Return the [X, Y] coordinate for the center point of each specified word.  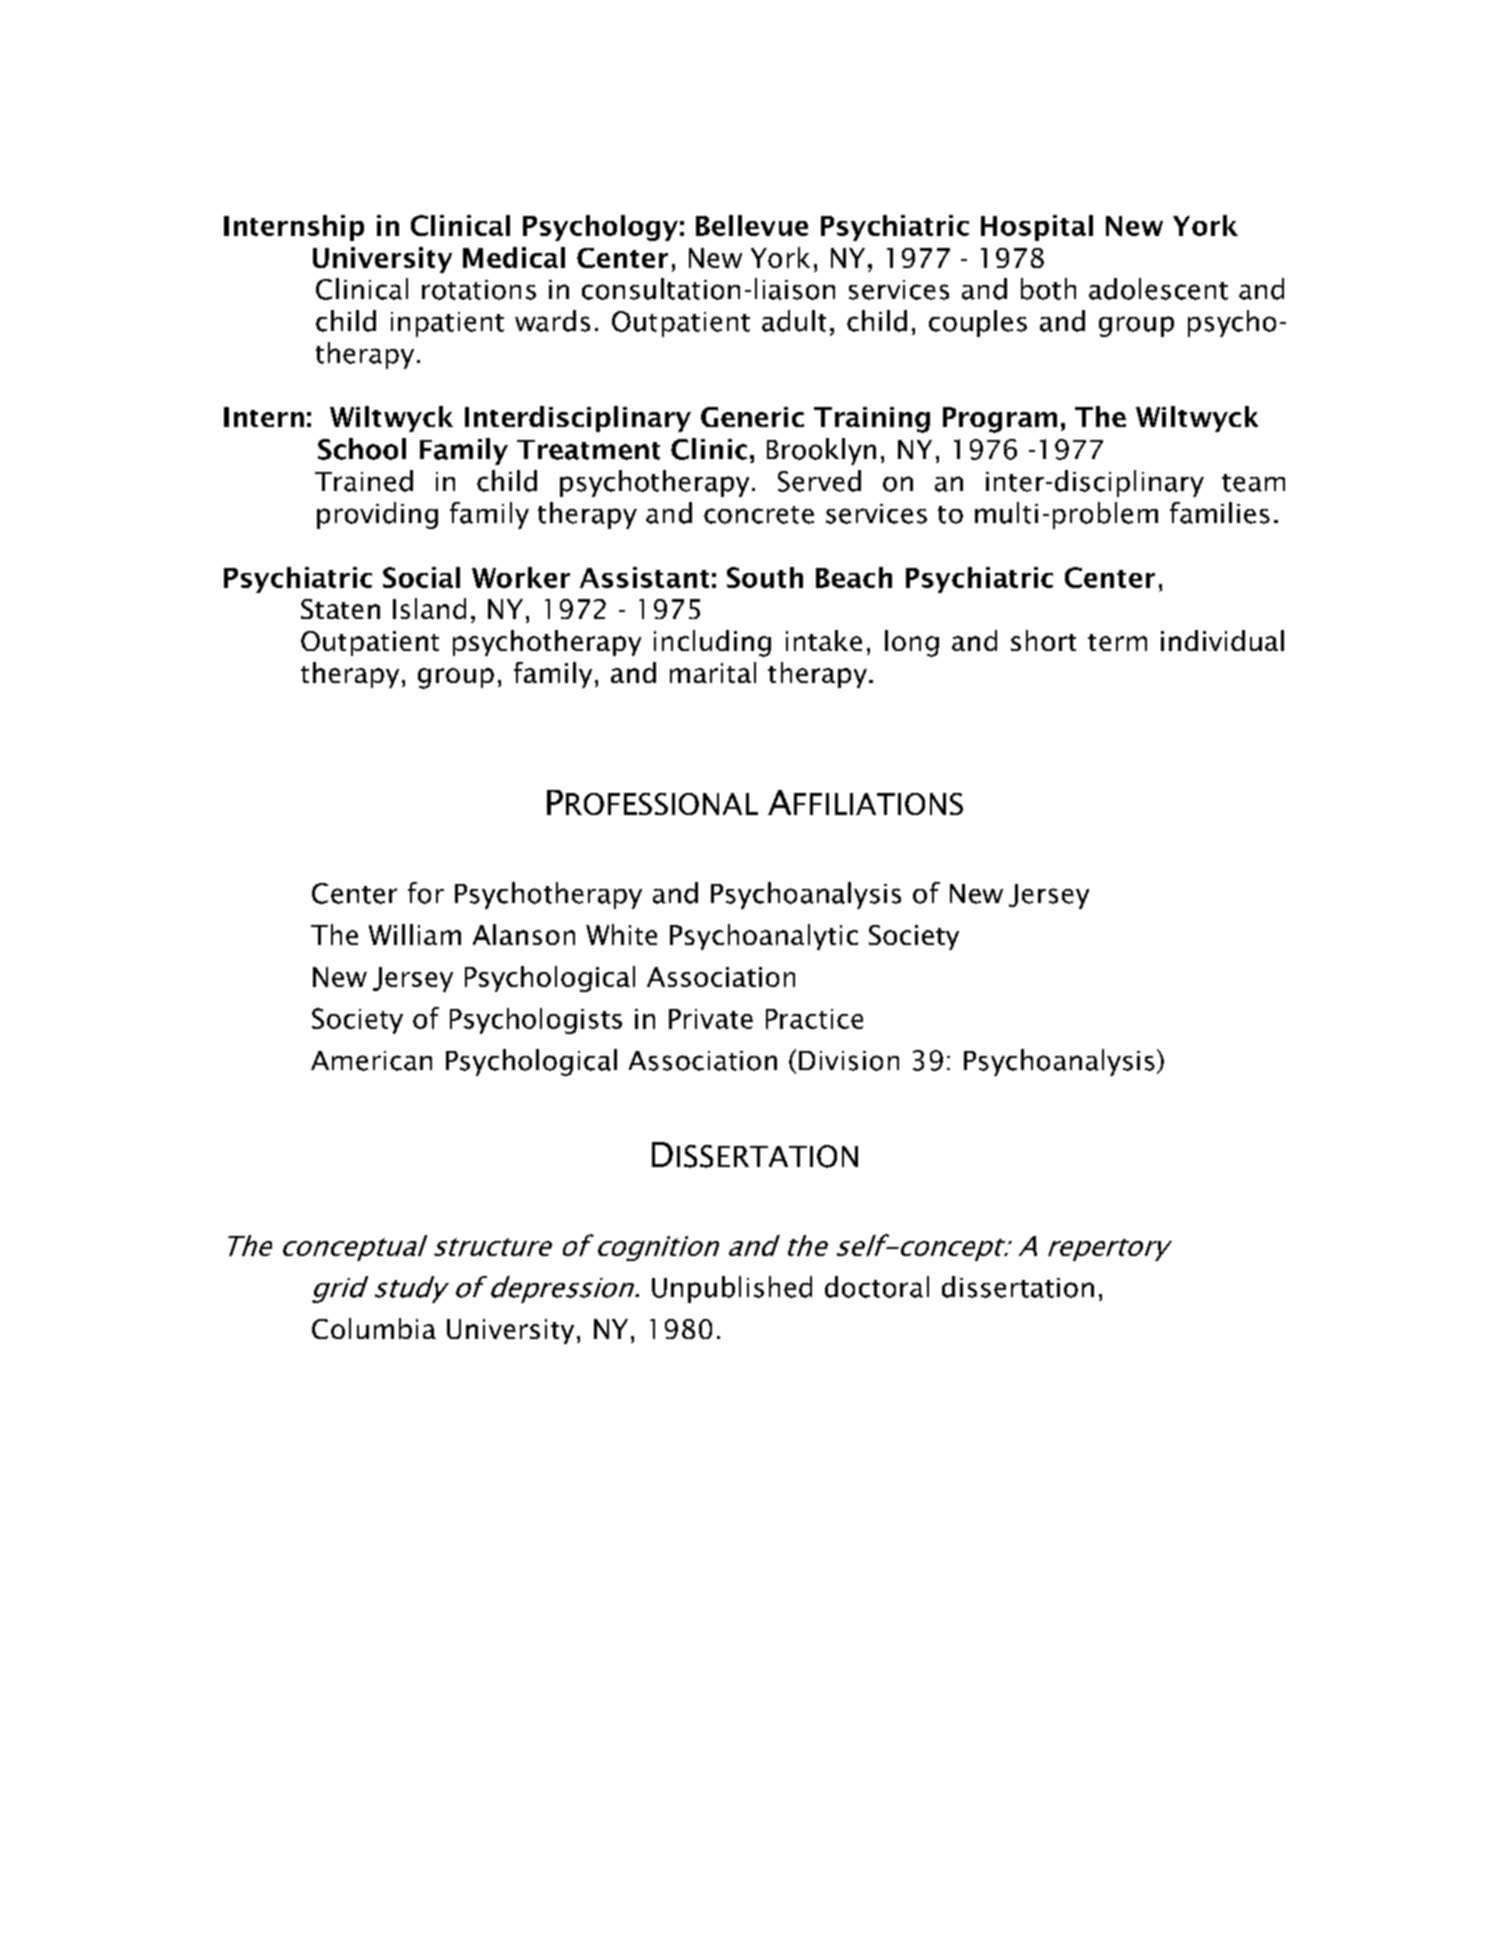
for [426, 893]
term [1117, 642]
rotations [479, 290]
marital [713, 672]
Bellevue [752, 225]
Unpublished [732, 1289]
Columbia [374, 1328]
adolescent [1158, 289]
